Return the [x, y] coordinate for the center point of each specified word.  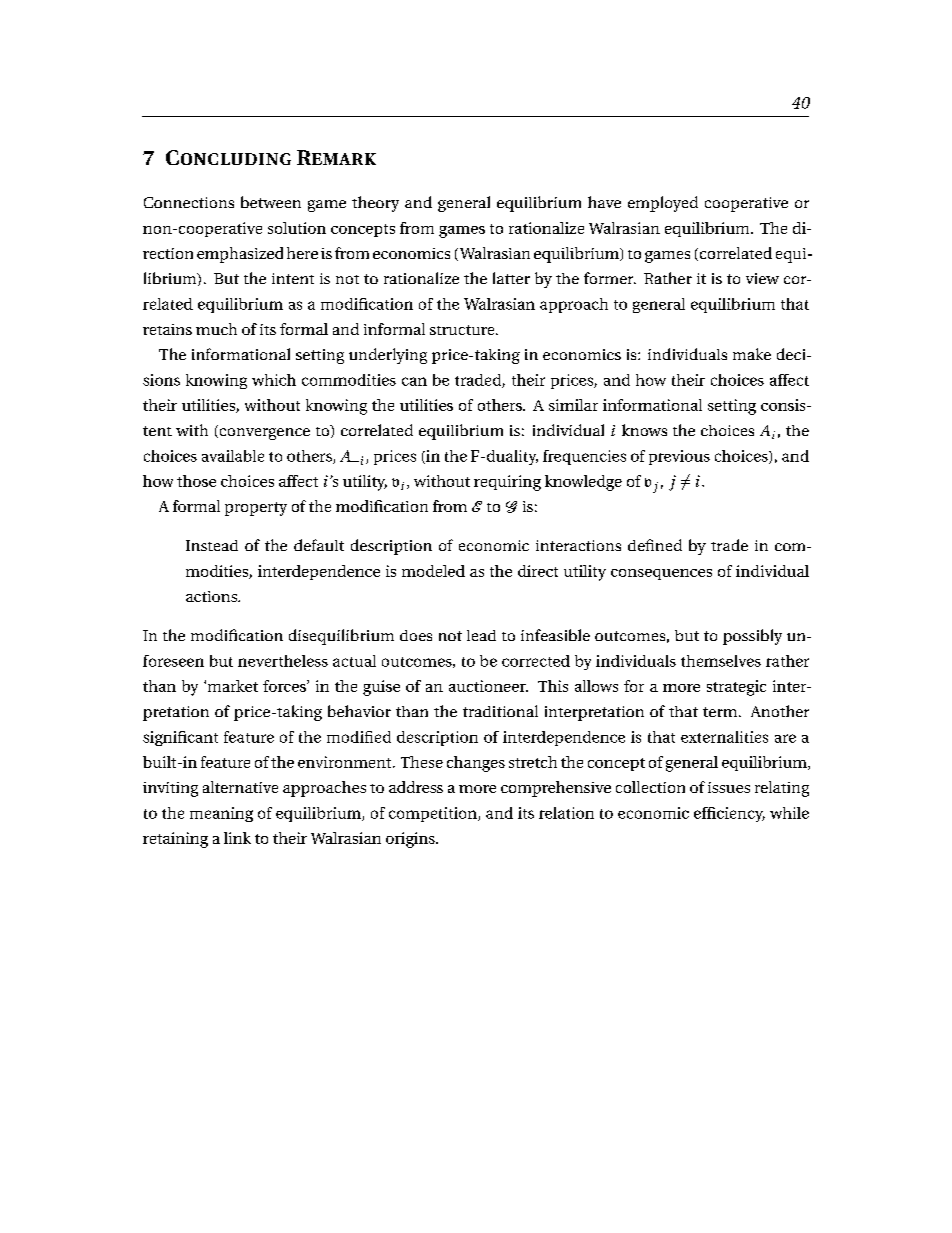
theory [375, 204]
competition [434, 814]
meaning [221, 814]
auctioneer [488, 686]
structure [463, 330]
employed [663, 204]
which [274, 380]
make [752, 354]
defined [655, 545]
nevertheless [283, 661]
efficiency [729, 814]
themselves [721, 661]
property [256, 509]
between [271, 202]
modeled [433, 571]
